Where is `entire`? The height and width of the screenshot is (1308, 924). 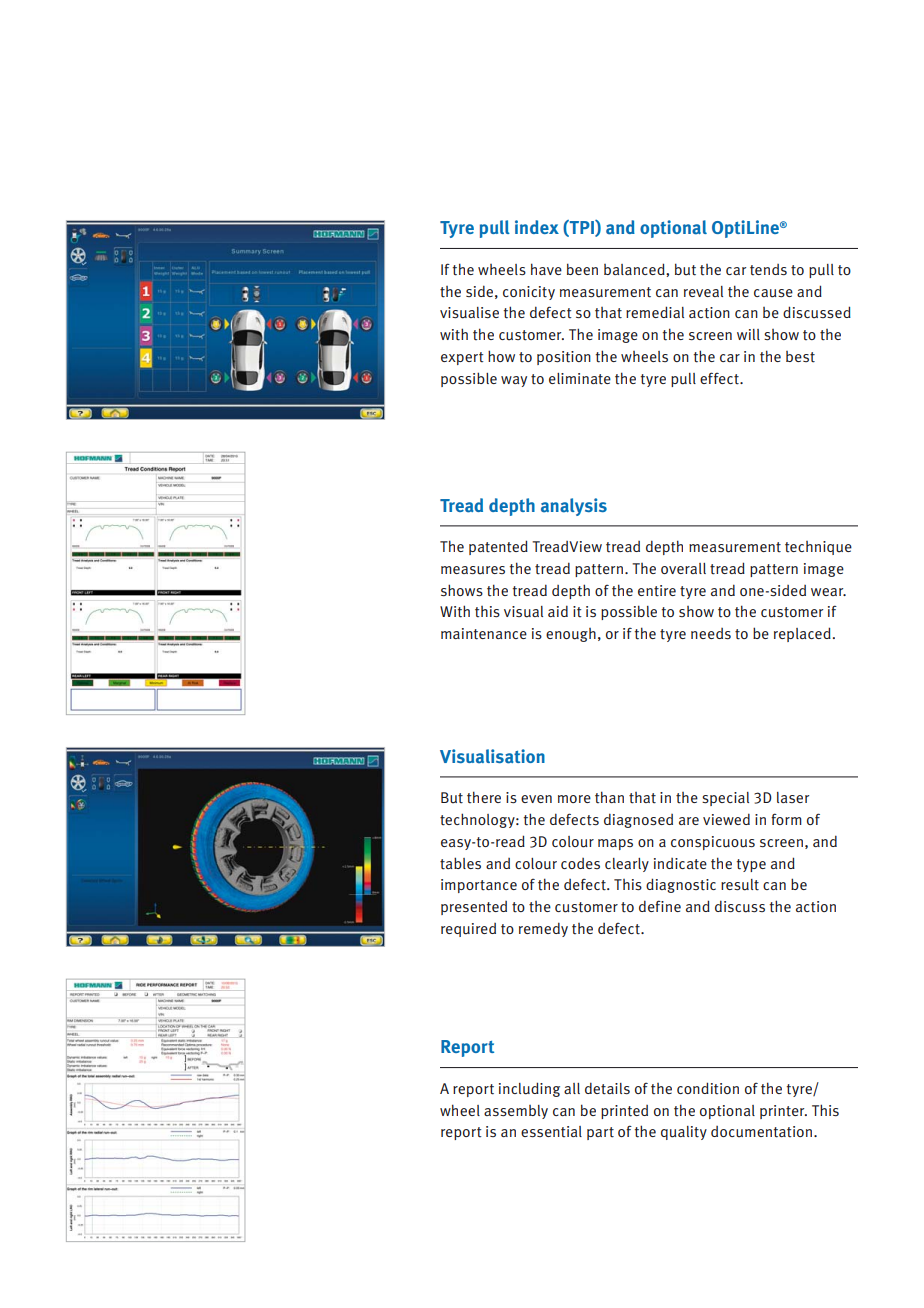
entire is located at coordinates (657, 591).
